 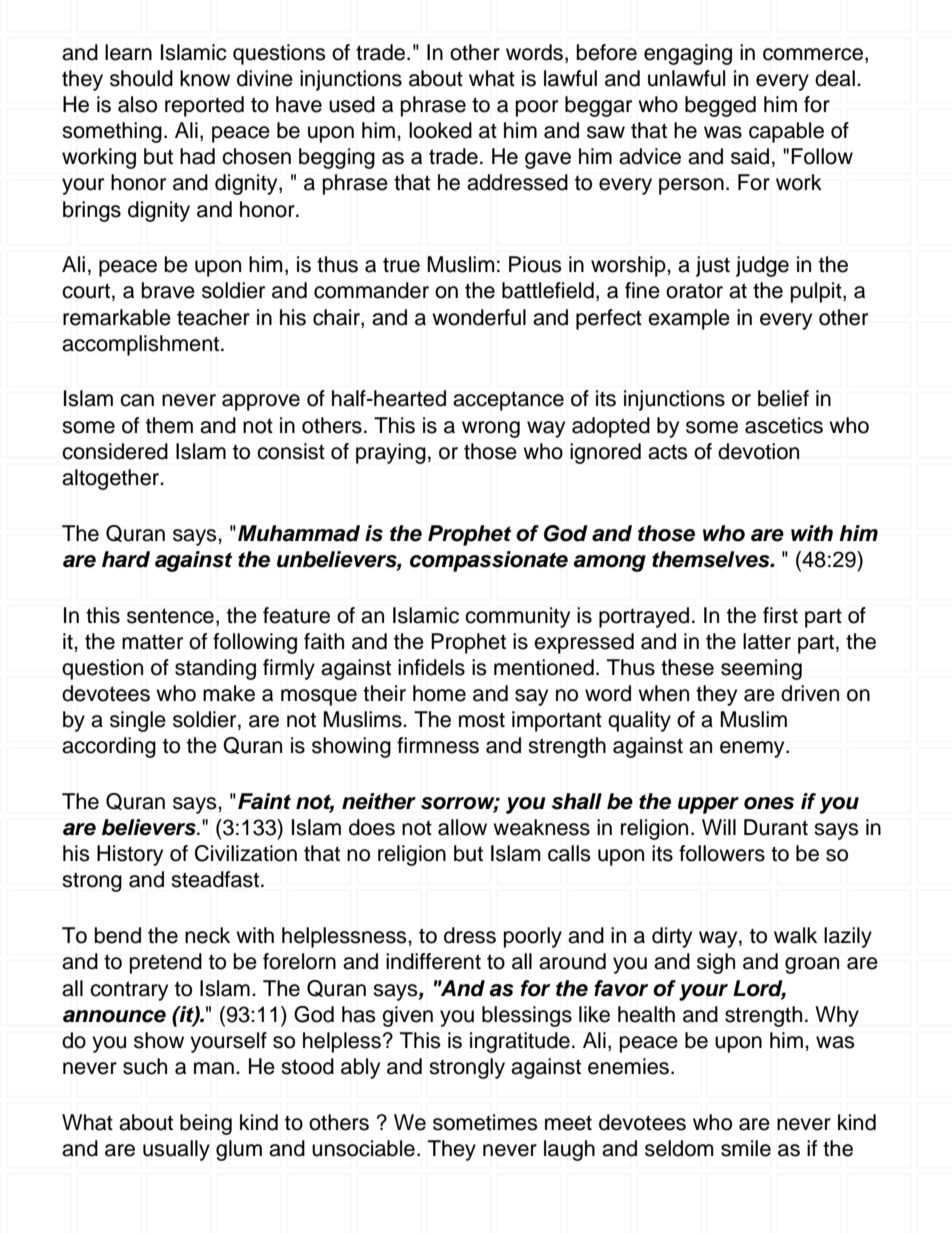 What do you see at coordinates (720, 106) in the screenshot?
I see `begged` at bounding box center [720, 106].
